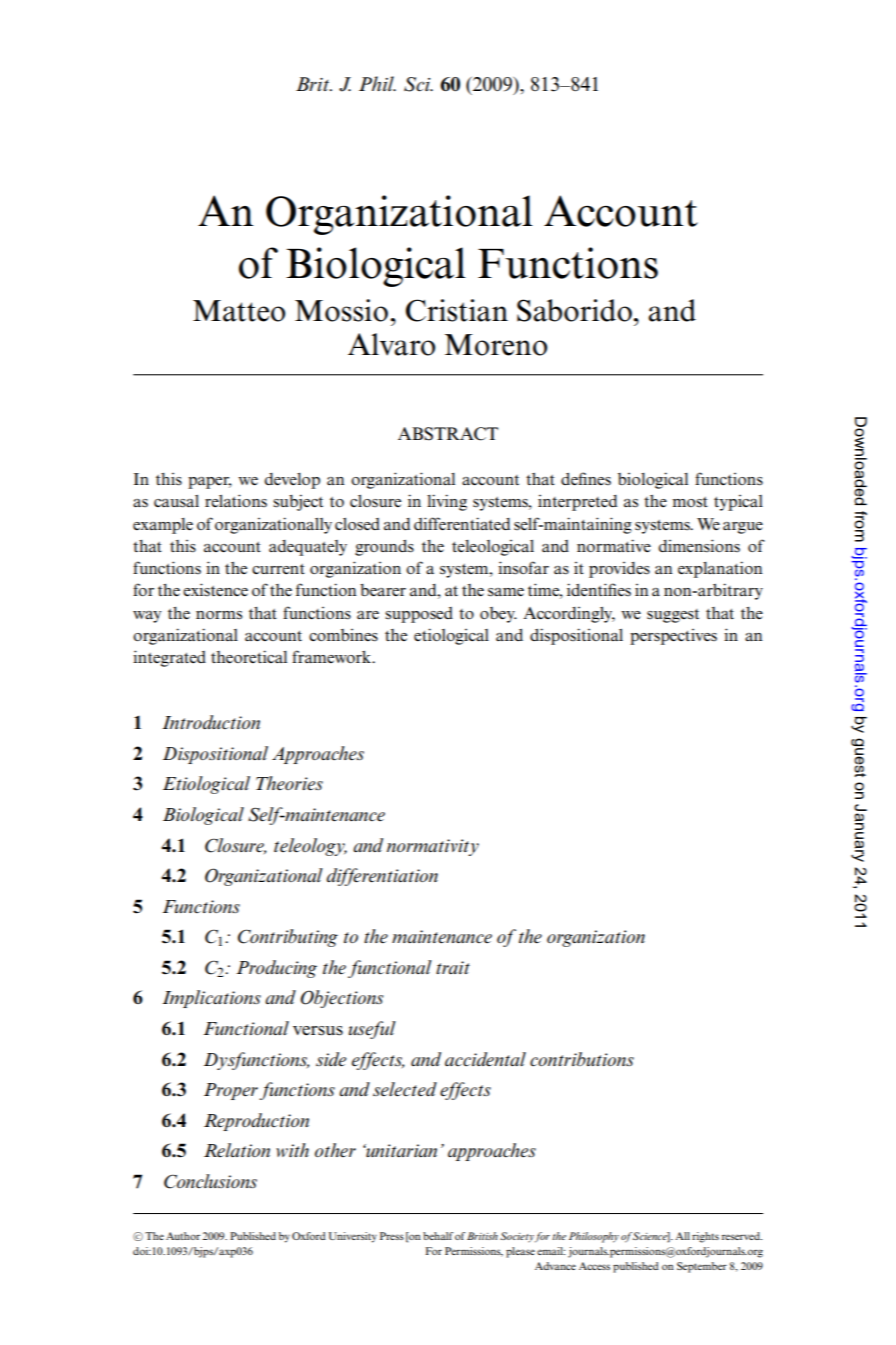 The height and width of the screenshot is (1345, 896). What do you see at coordinates (239, 311) in the screenshot?
I see `Matteo` at bounding box center [239, 311].
